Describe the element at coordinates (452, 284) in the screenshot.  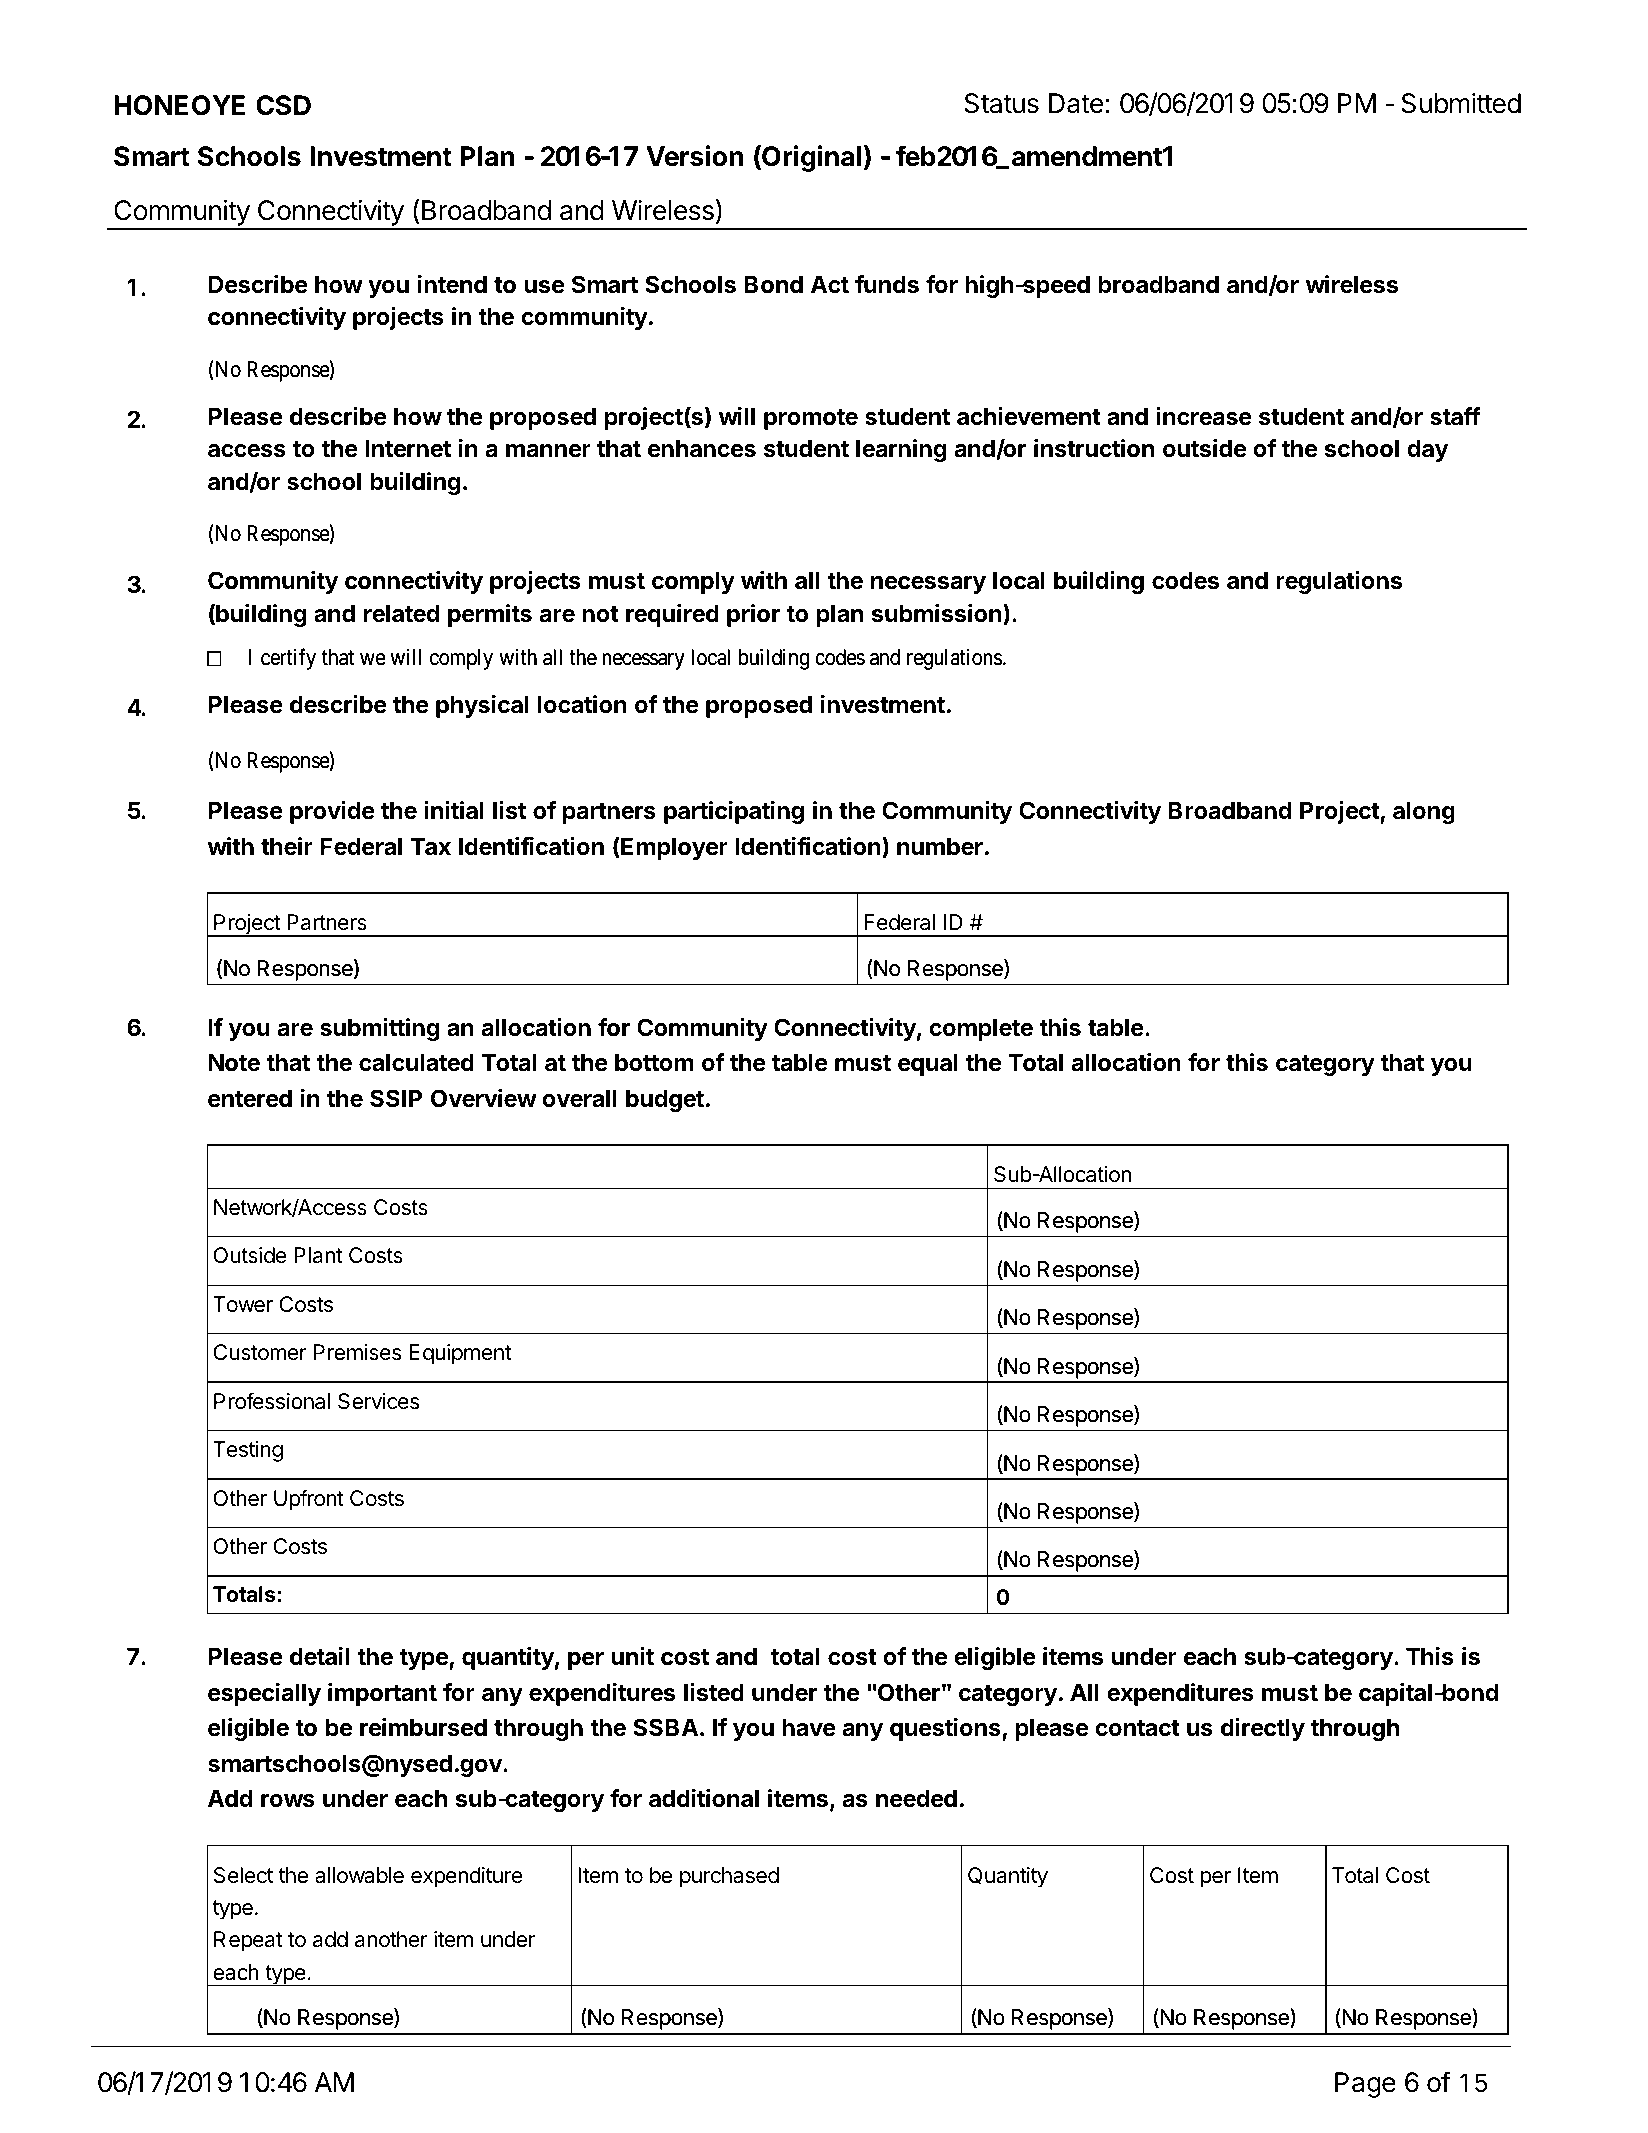
I see `intend` at that location.
